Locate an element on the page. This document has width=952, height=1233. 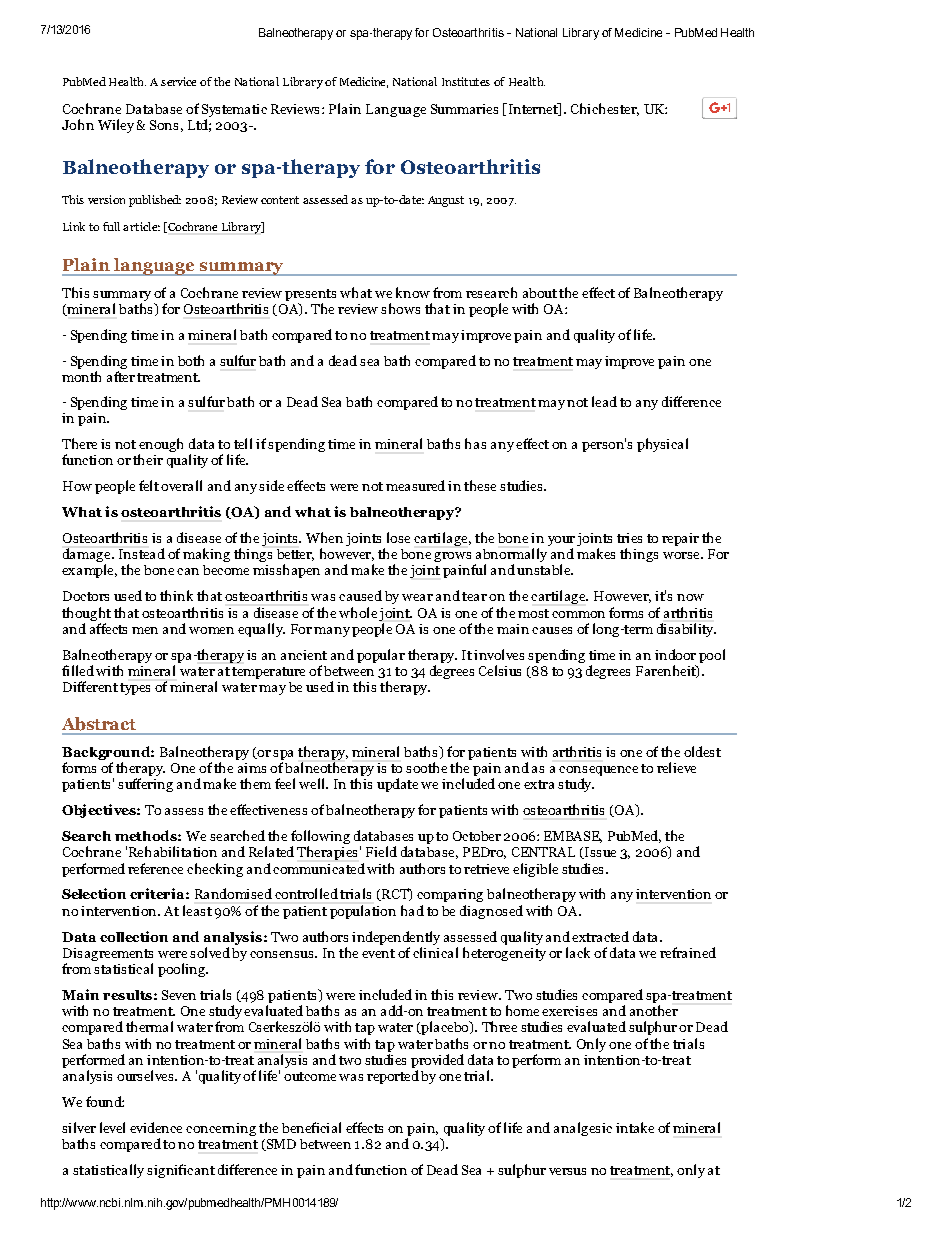
affects is located at coordinates (108, 628).
